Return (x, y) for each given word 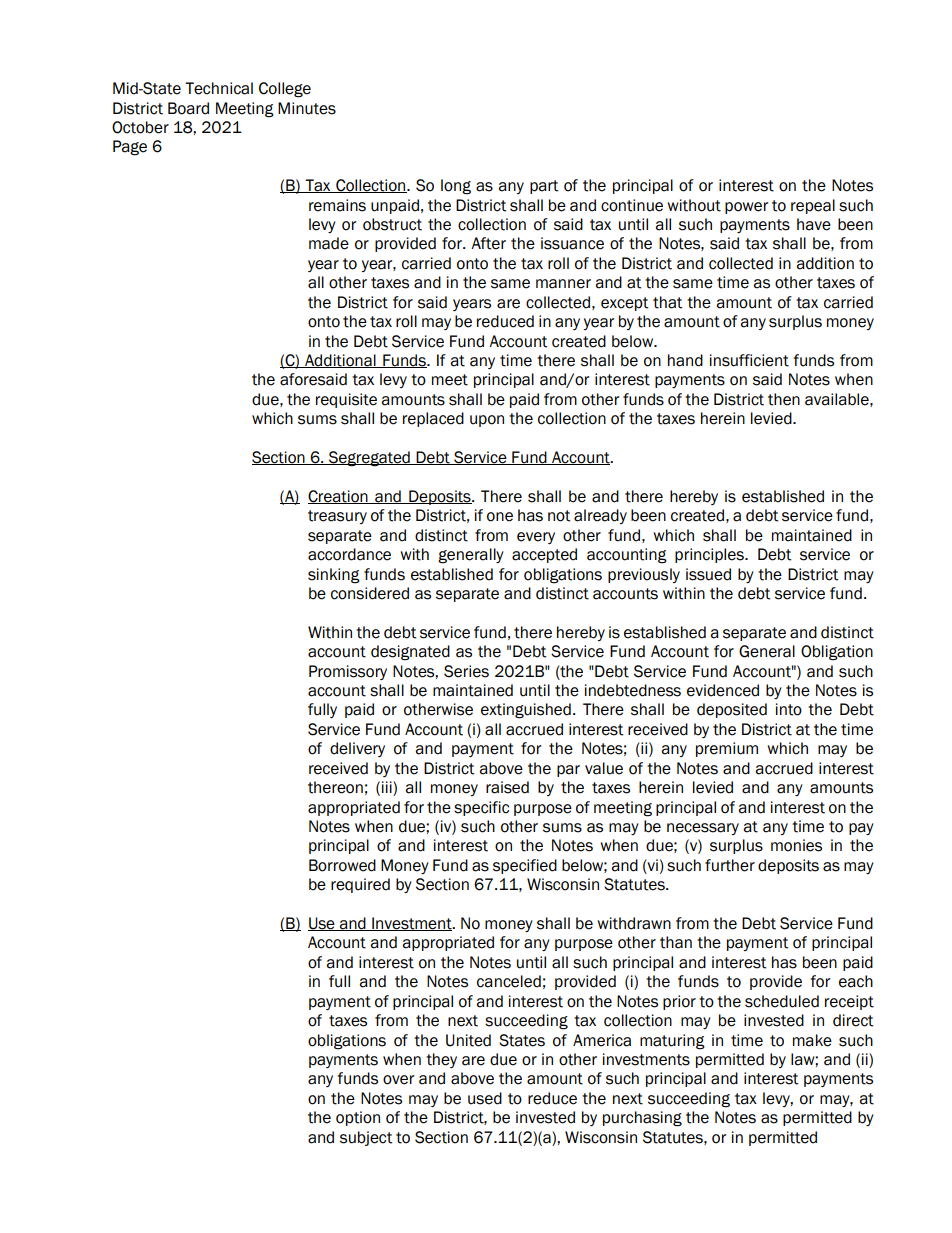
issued (708, 574)
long (456, 187)
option (358, 1118)
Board (188, 108)
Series (466, 671)
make (812, 1040)
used (485, 1098)
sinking (334, 576)
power (746, 208)
